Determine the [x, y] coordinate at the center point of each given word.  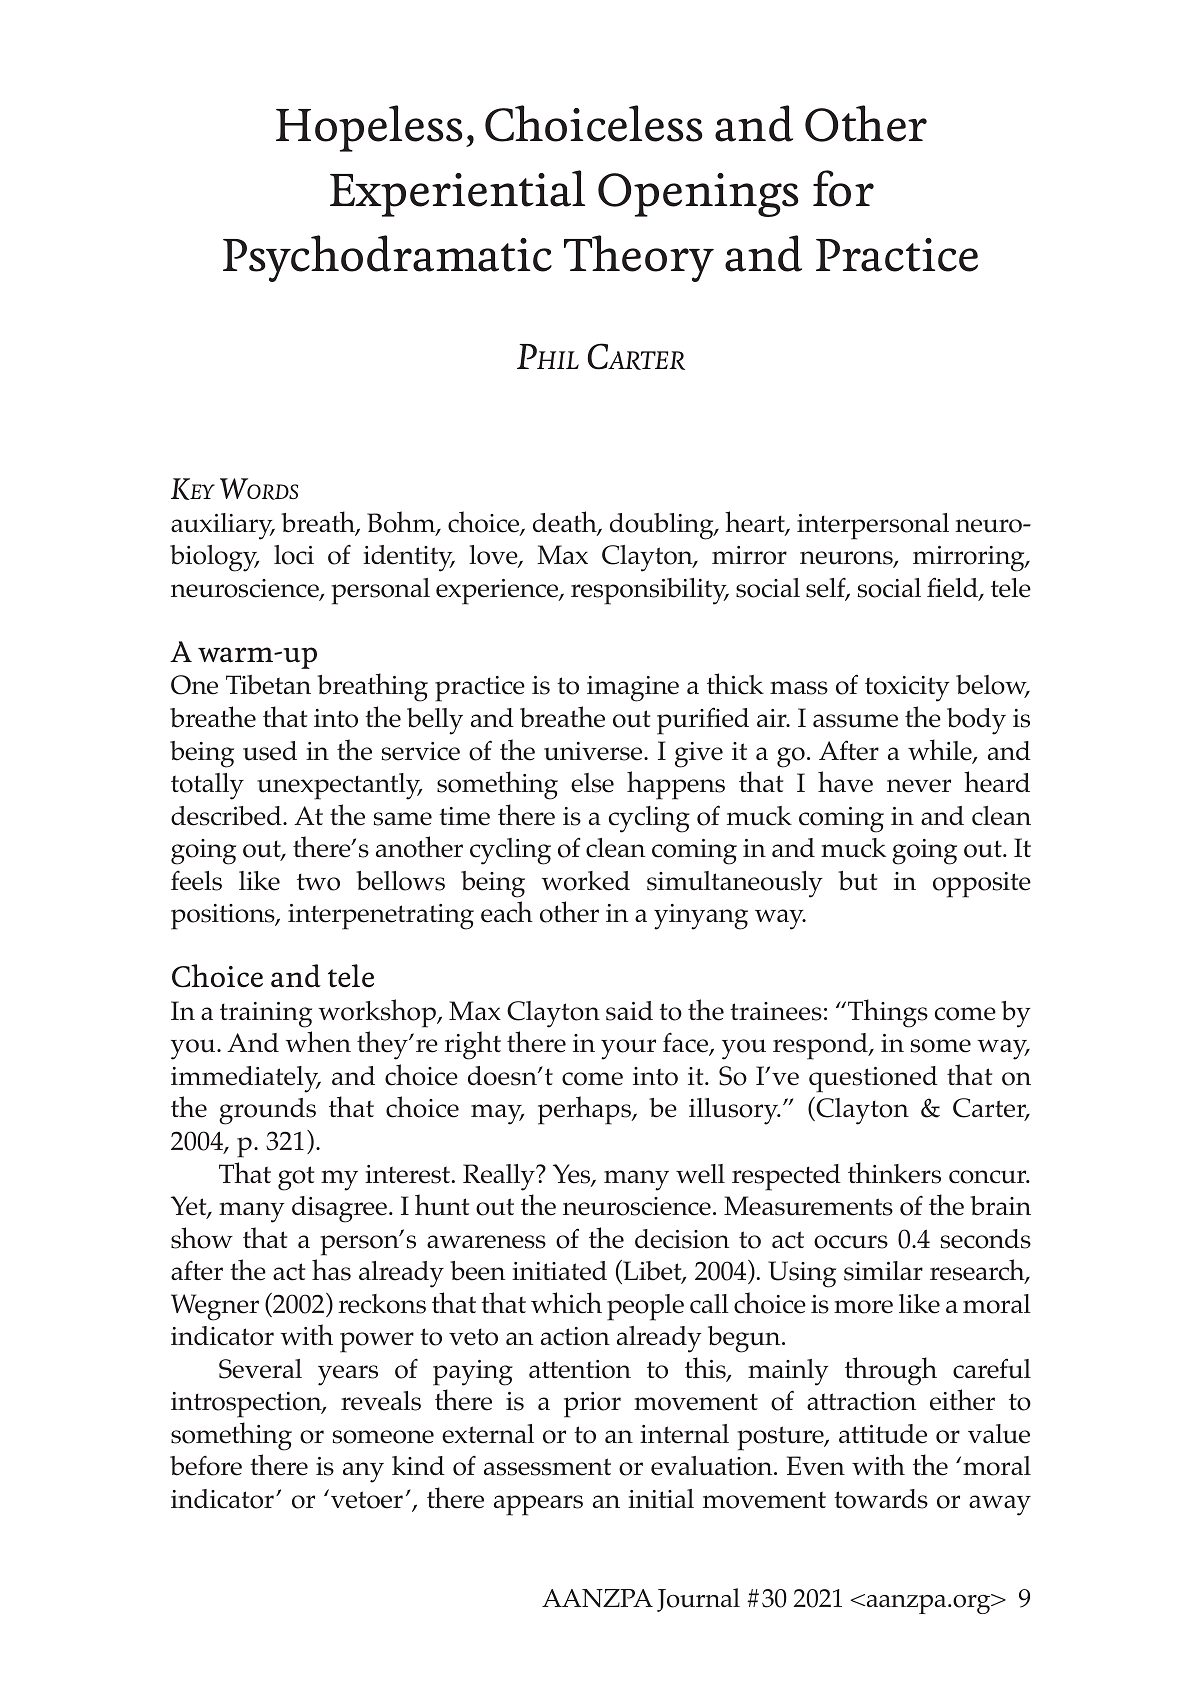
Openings [698, 195]
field [953, 588]
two [318, 882]
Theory [639, 258]
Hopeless [369, 128]
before [206, 1465]
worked [585, 881]
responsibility [650, 591]
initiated [559, 1271]
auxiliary [223, 526]
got [296, 1178]
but [857, 881]
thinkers [894, 1173]
